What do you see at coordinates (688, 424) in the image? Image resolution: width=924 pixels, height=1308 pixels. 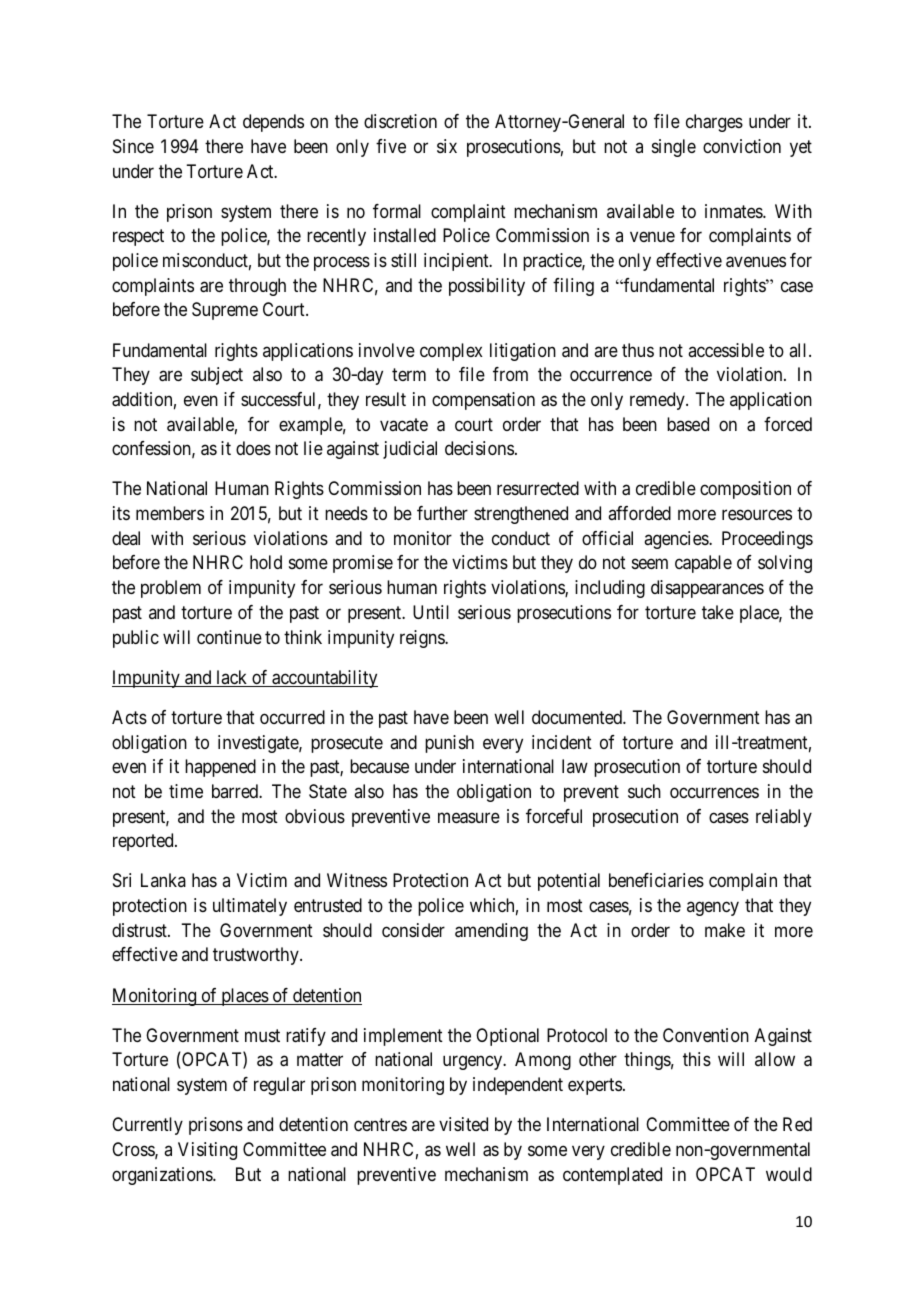 I see `based` at bounding box center [688, 424].
